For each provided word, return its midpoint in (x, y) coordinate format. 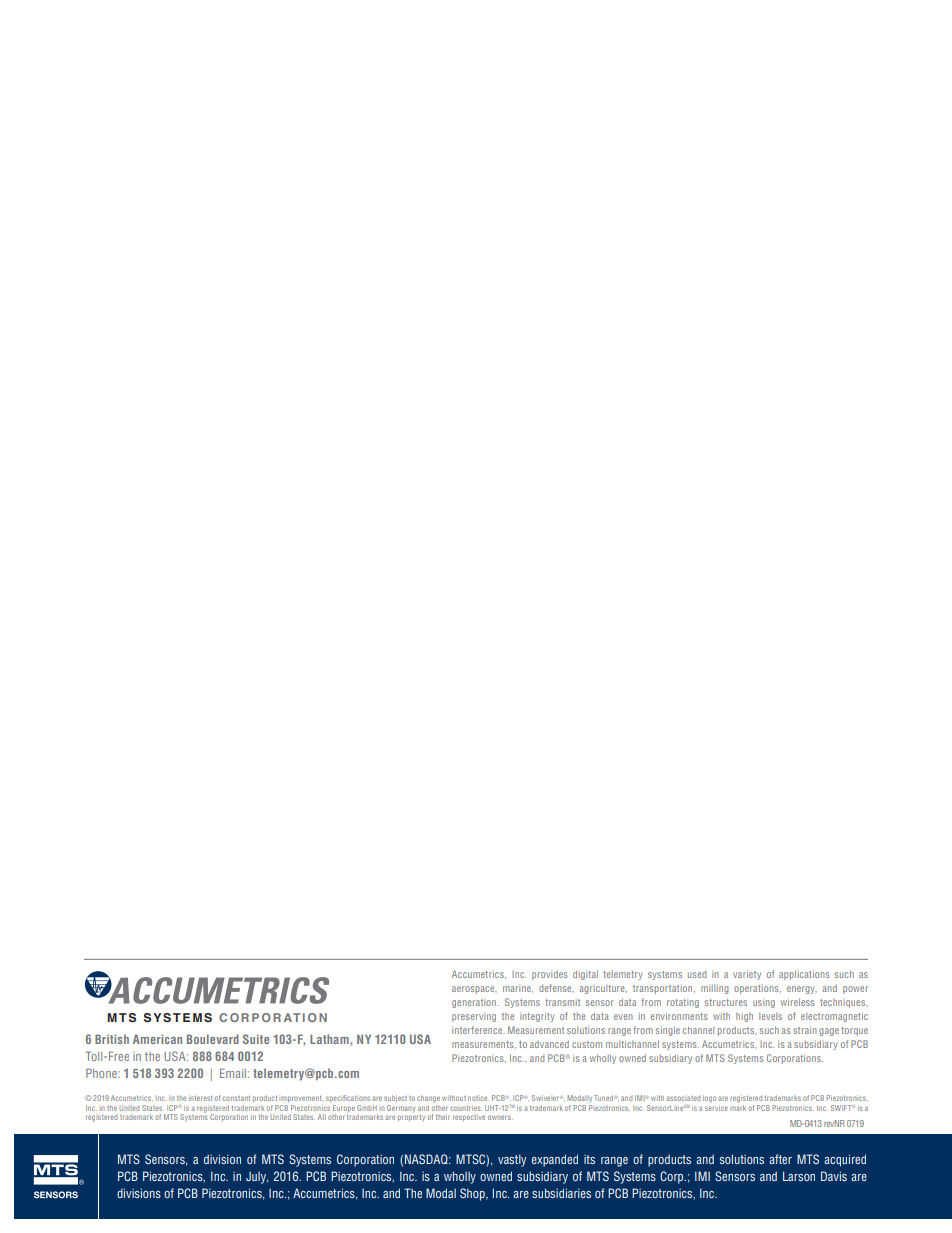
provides (550, 975)
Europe (343, 1108)
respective (469, 1117)
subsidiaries (561, 1193)
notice (478, 1098)
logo (709, 1099)
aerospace (474, 990)
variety (747, 975)
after (780, 1159)
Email (234, 1073)
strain (805, 1030)
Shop (473, 1194)
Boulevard (213, 1039)
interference (478, 1030)
